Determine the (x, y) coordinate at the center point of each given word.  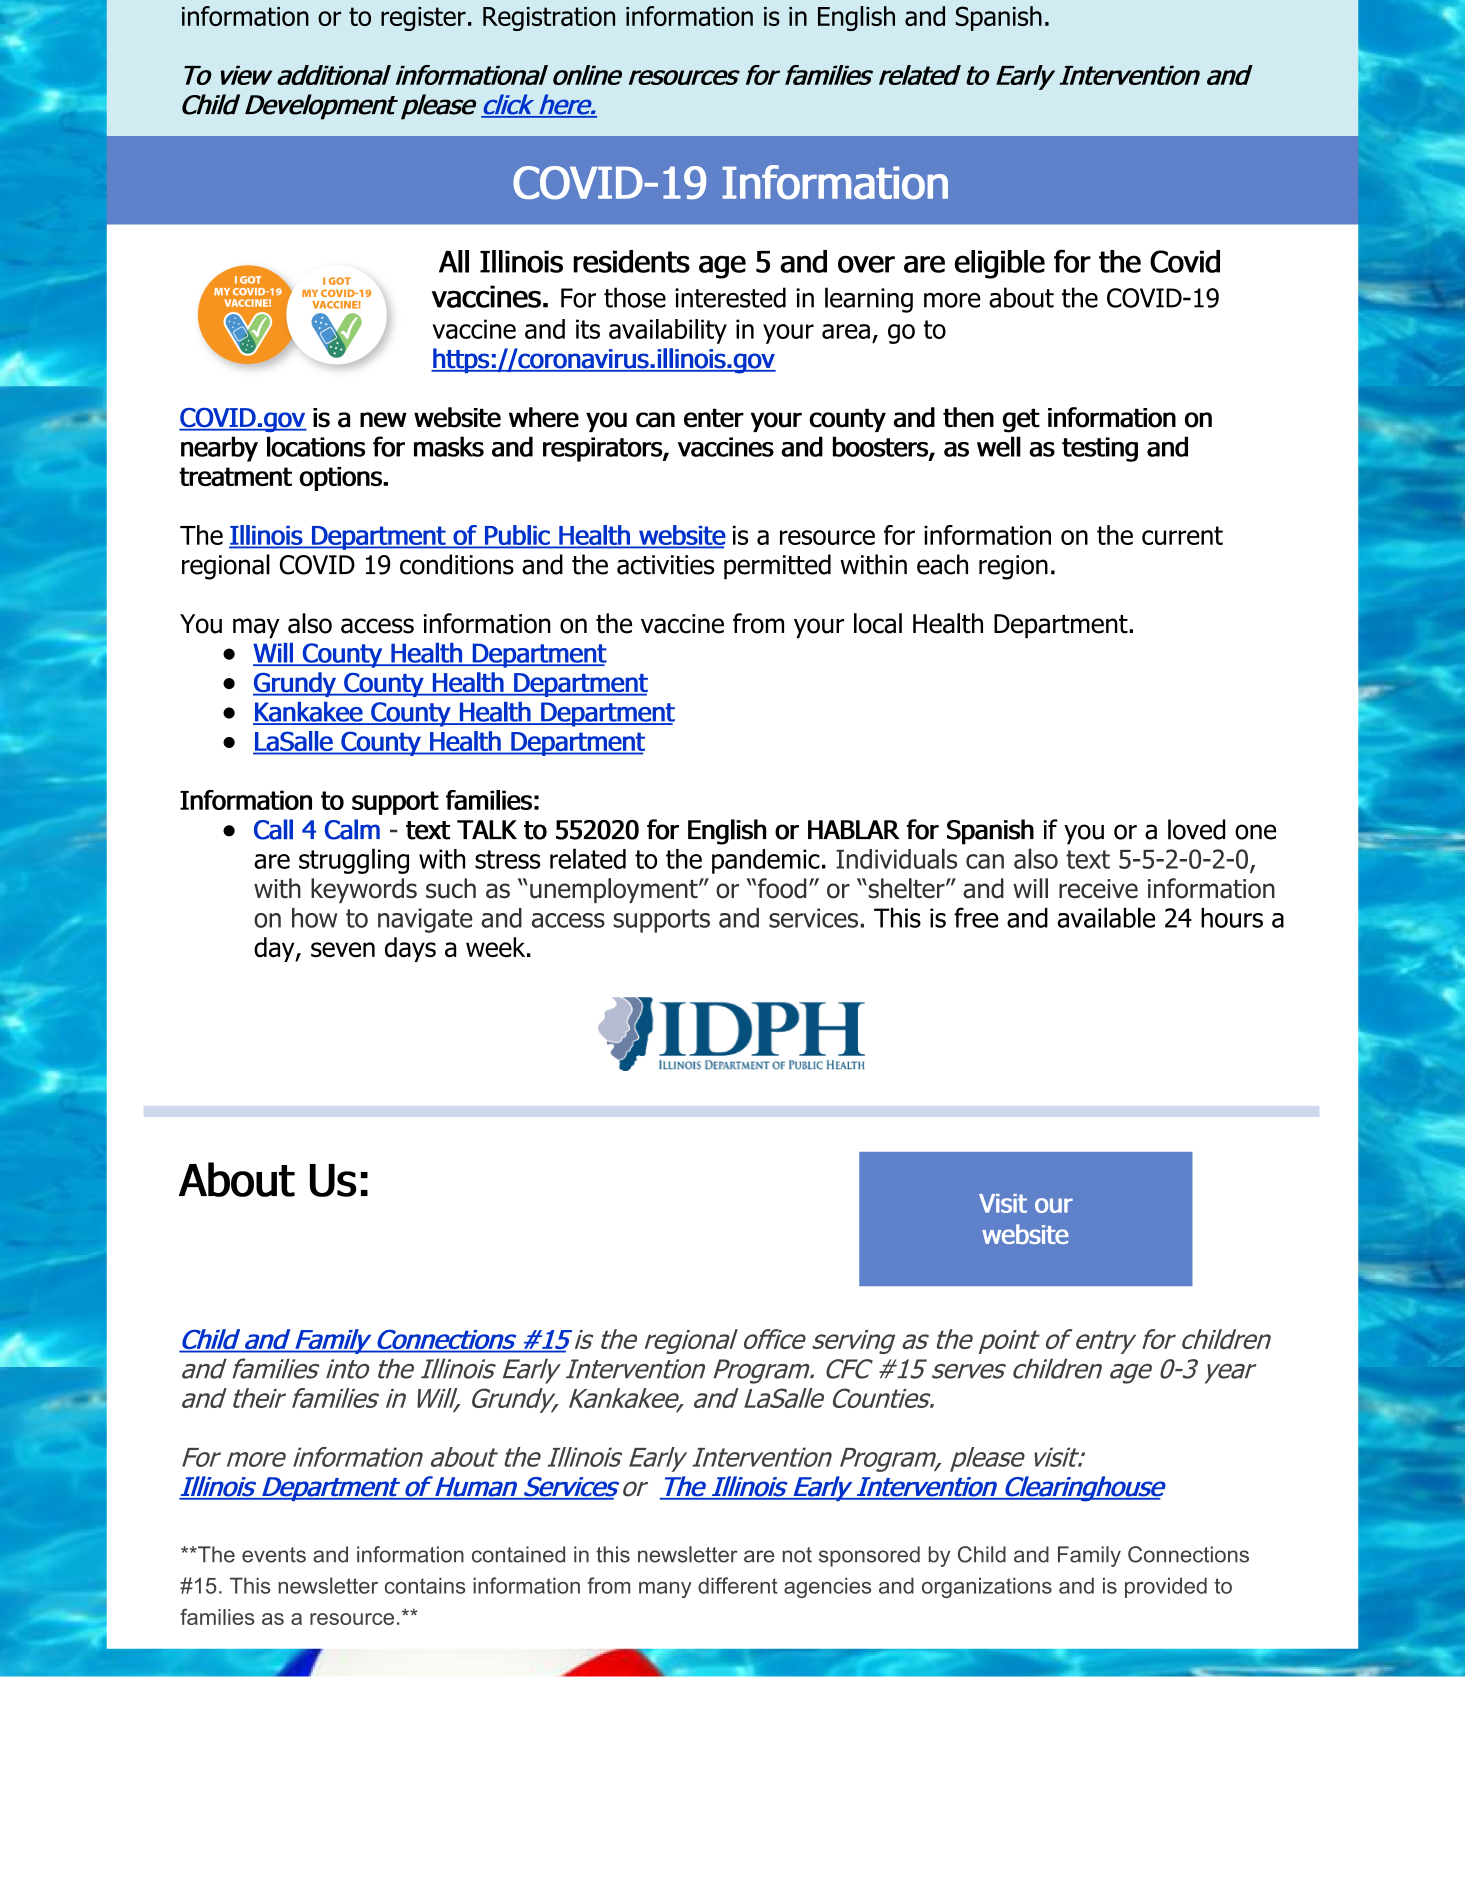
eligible (999, 264)
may (256, 628)
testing (1100, 449)
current (1182, 535)
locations (316, 446)
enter (714, 418)
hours (1232, 918)
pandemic (766, 861)
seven (343, 949)
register (423, 19)
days (410, 949)
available (1106, 917)
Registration (549, 19)
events (274, 1555)
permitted (777, 567)
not (797, 1555)
